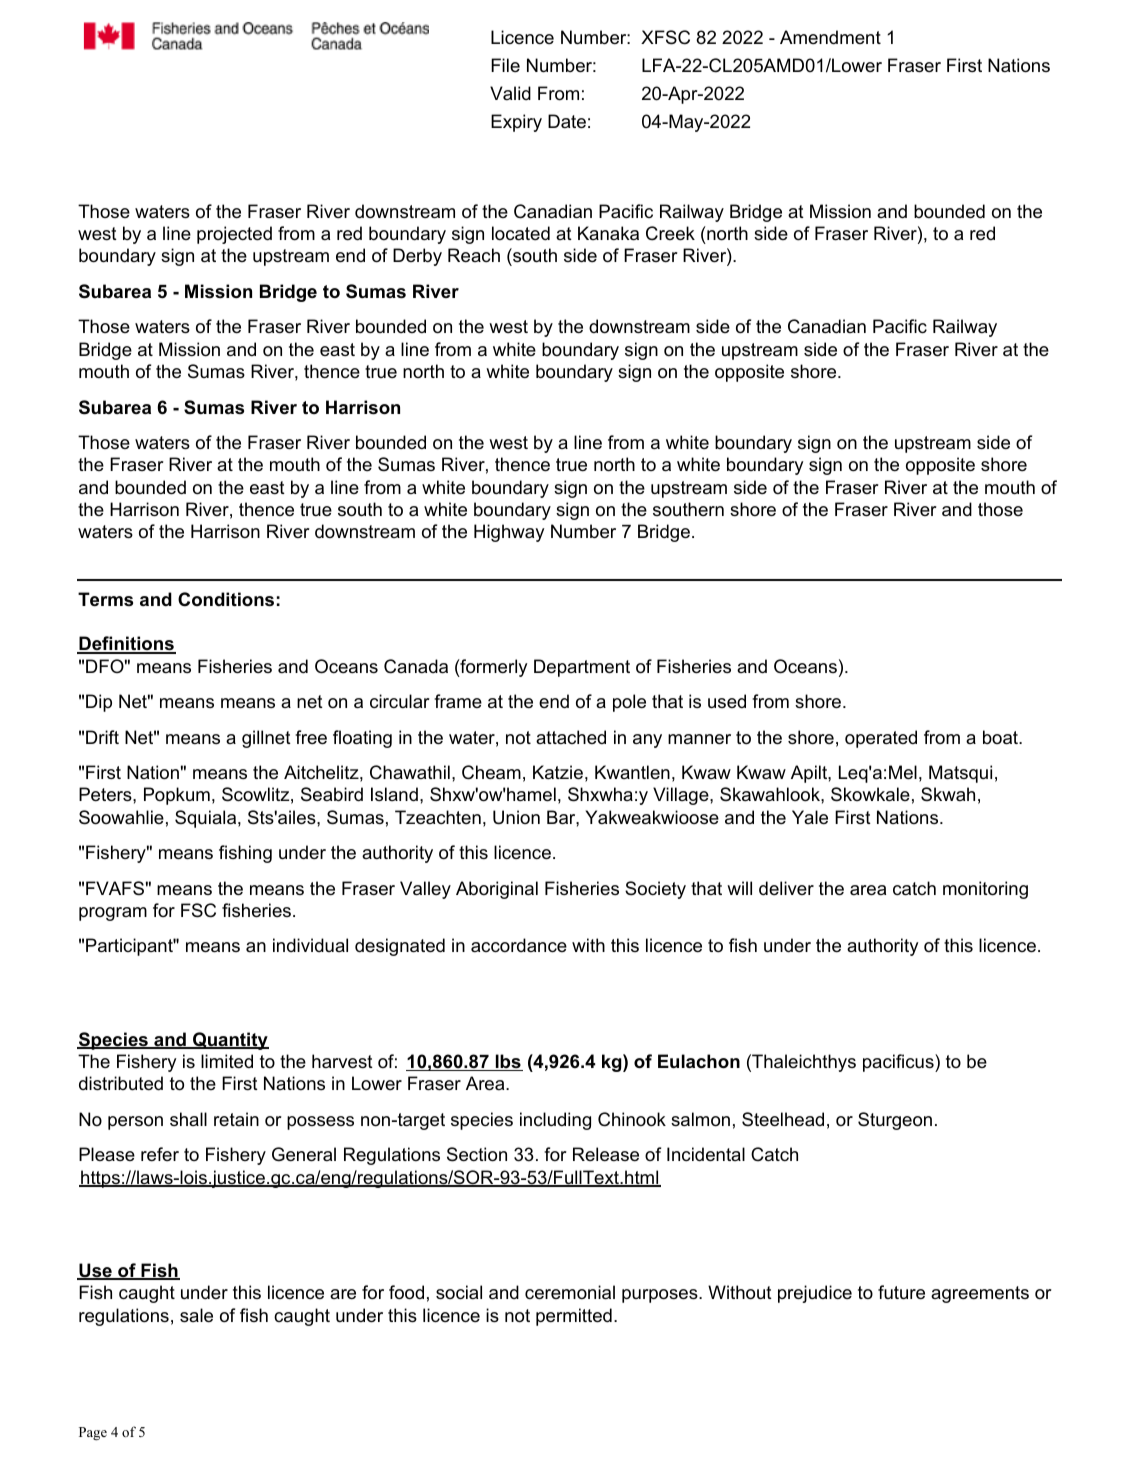  What do you see at coordinates (830, 37) in the page?
I see `Amendment` at bounding box center [830, 37].
